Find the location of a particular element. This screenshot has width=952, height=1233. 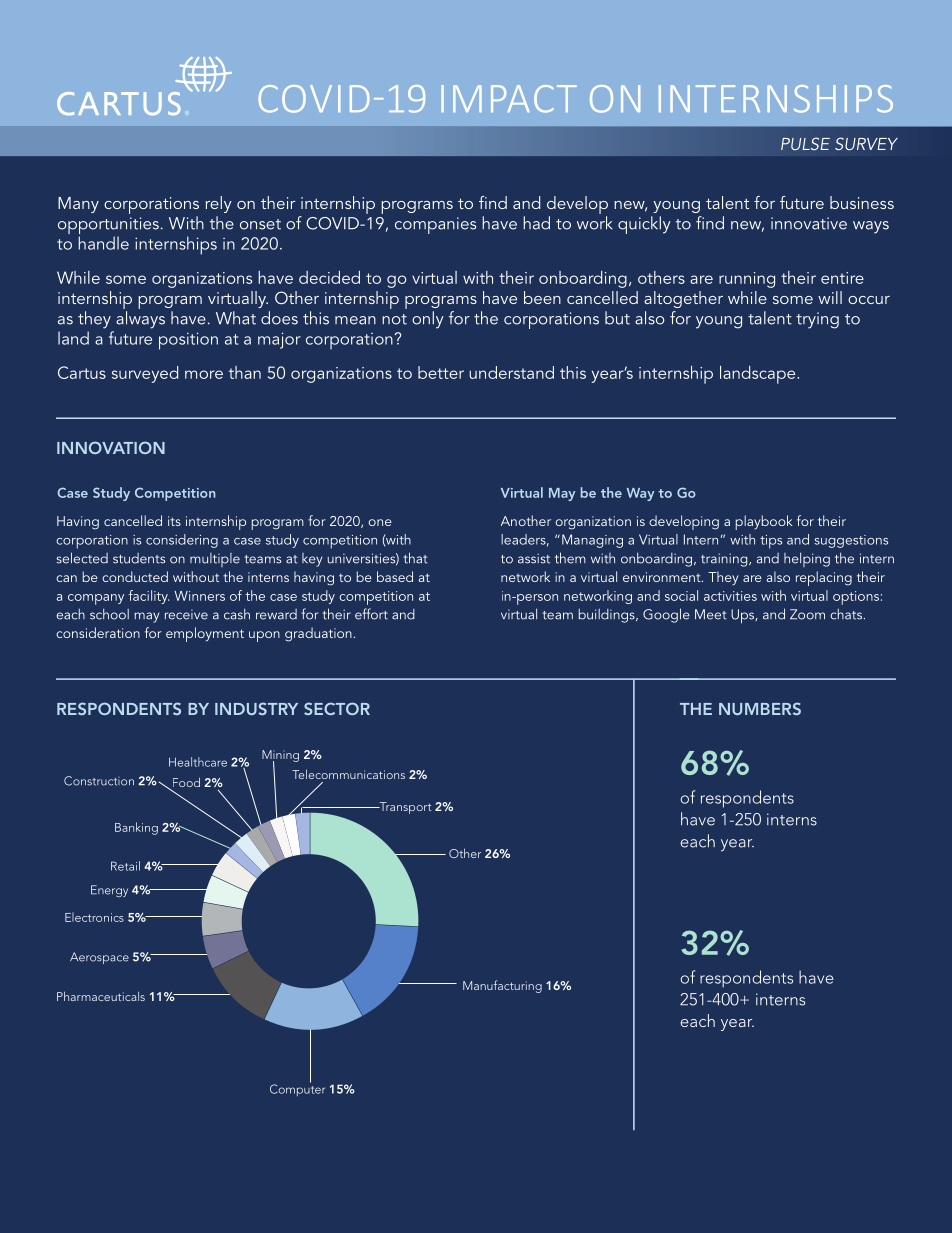

Manufacturing is located at coordinates (502, 986).
